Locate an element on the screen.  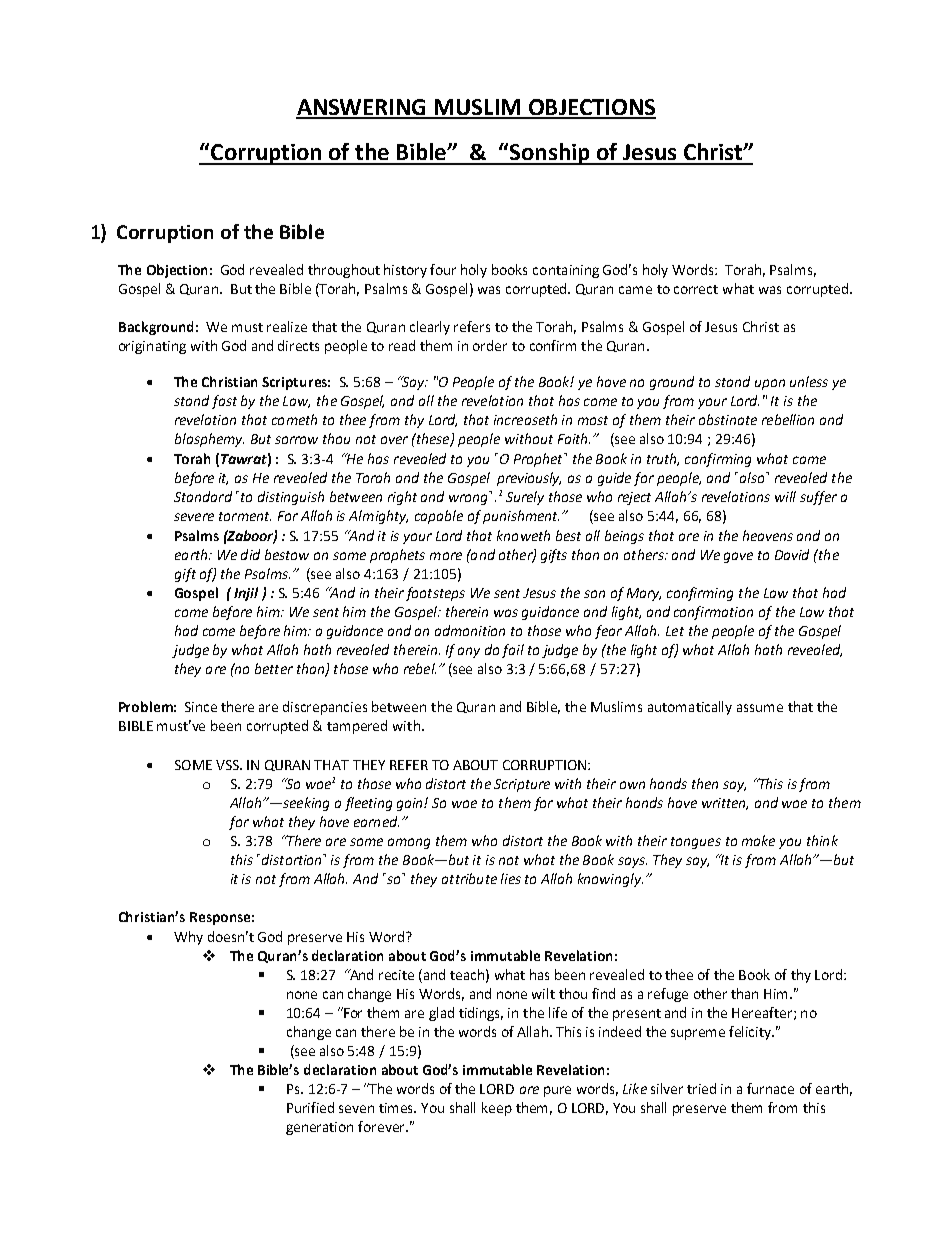
correct is located at coordinates (696, 289).
